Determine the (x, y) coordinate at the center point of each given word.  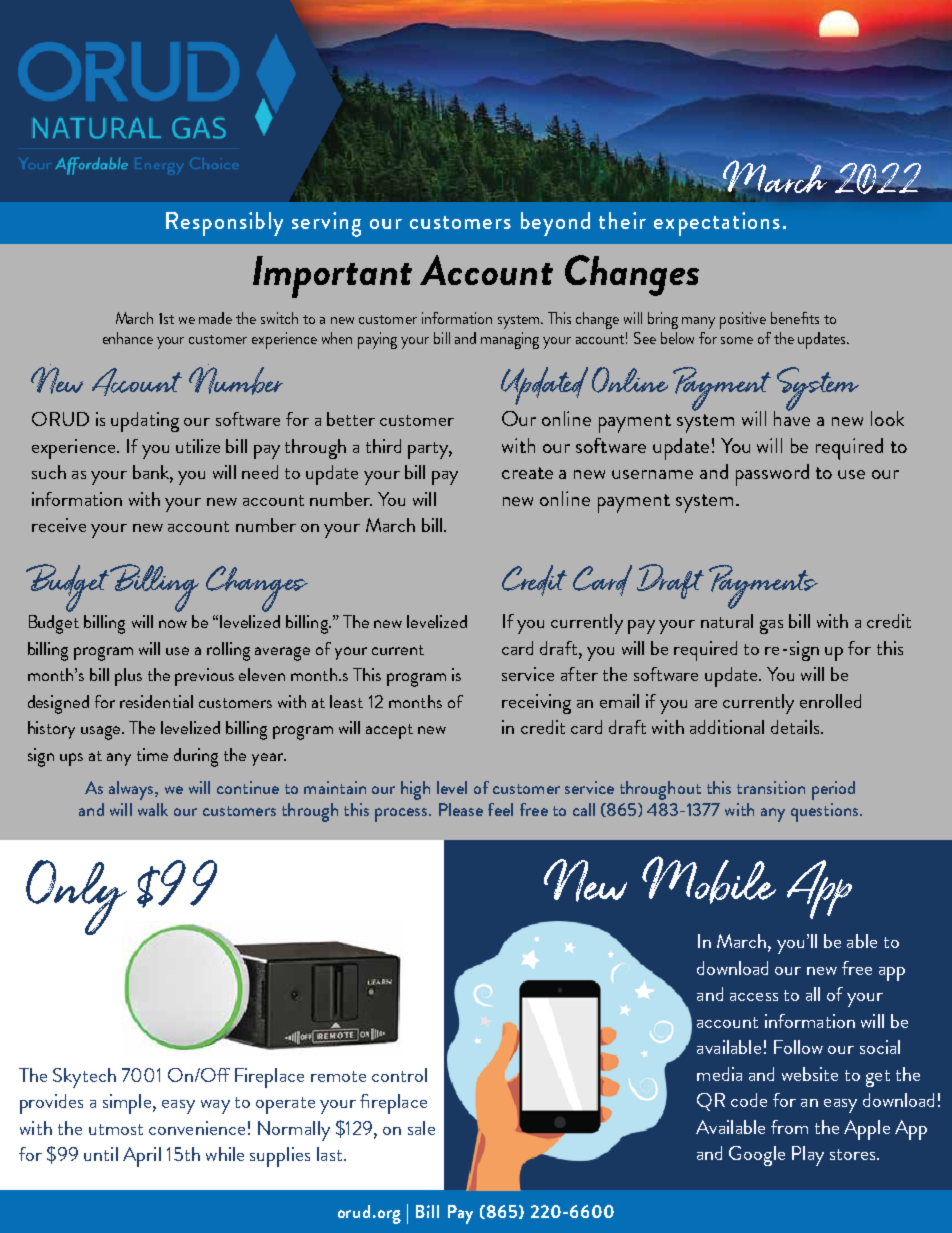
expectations (717, 224)
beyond (555, 224)
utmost (116, 1129)
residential (156, 701)
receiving (536, 704)
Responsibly (224, 224)
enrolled (830, 701)
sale (421, 1128)
